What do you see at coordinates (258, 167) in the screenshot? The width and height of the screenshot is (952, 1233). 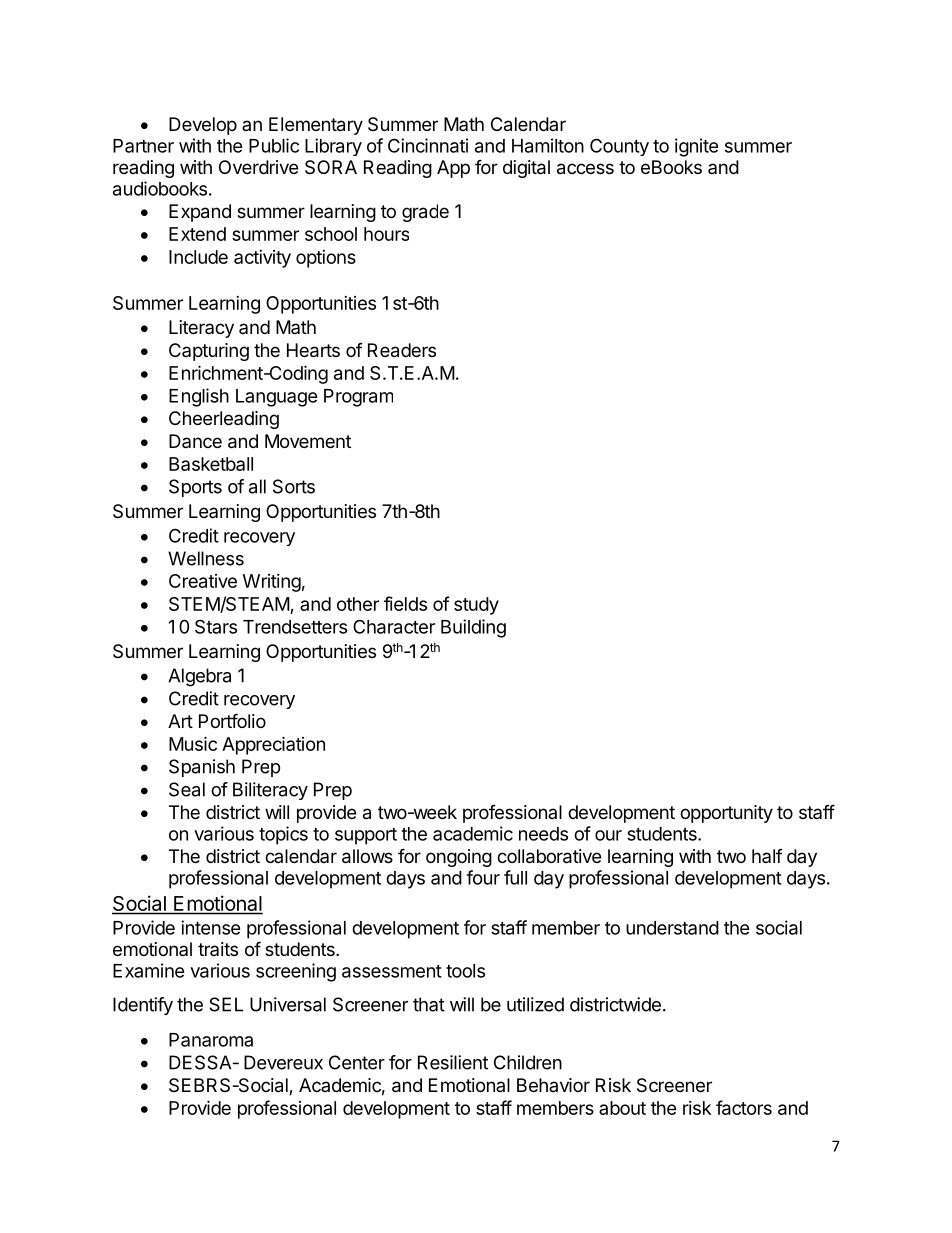 I see `Overdrive` at bounding box center [258, 167].
